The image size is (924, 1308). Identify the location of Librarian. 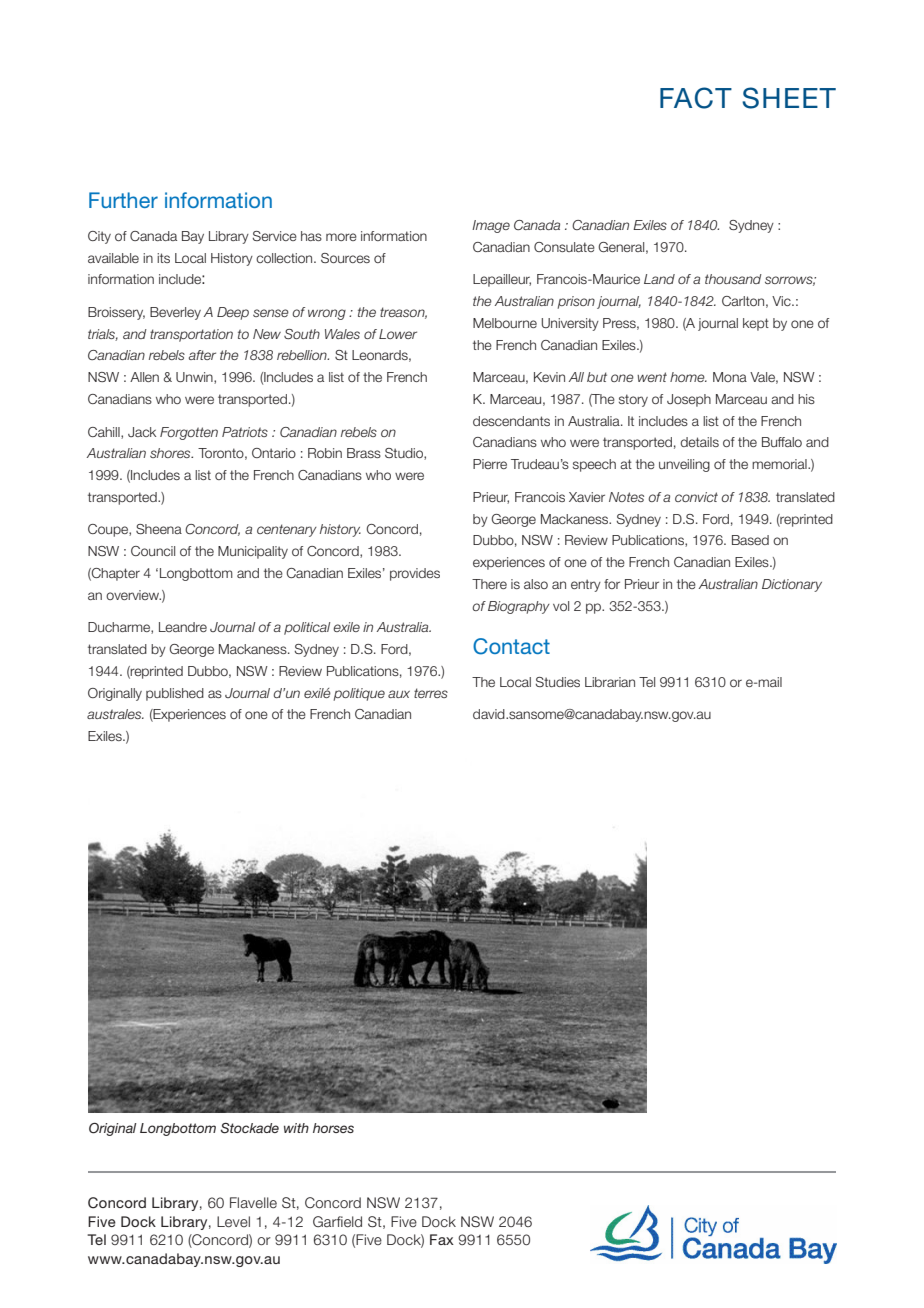
(610, 682).
